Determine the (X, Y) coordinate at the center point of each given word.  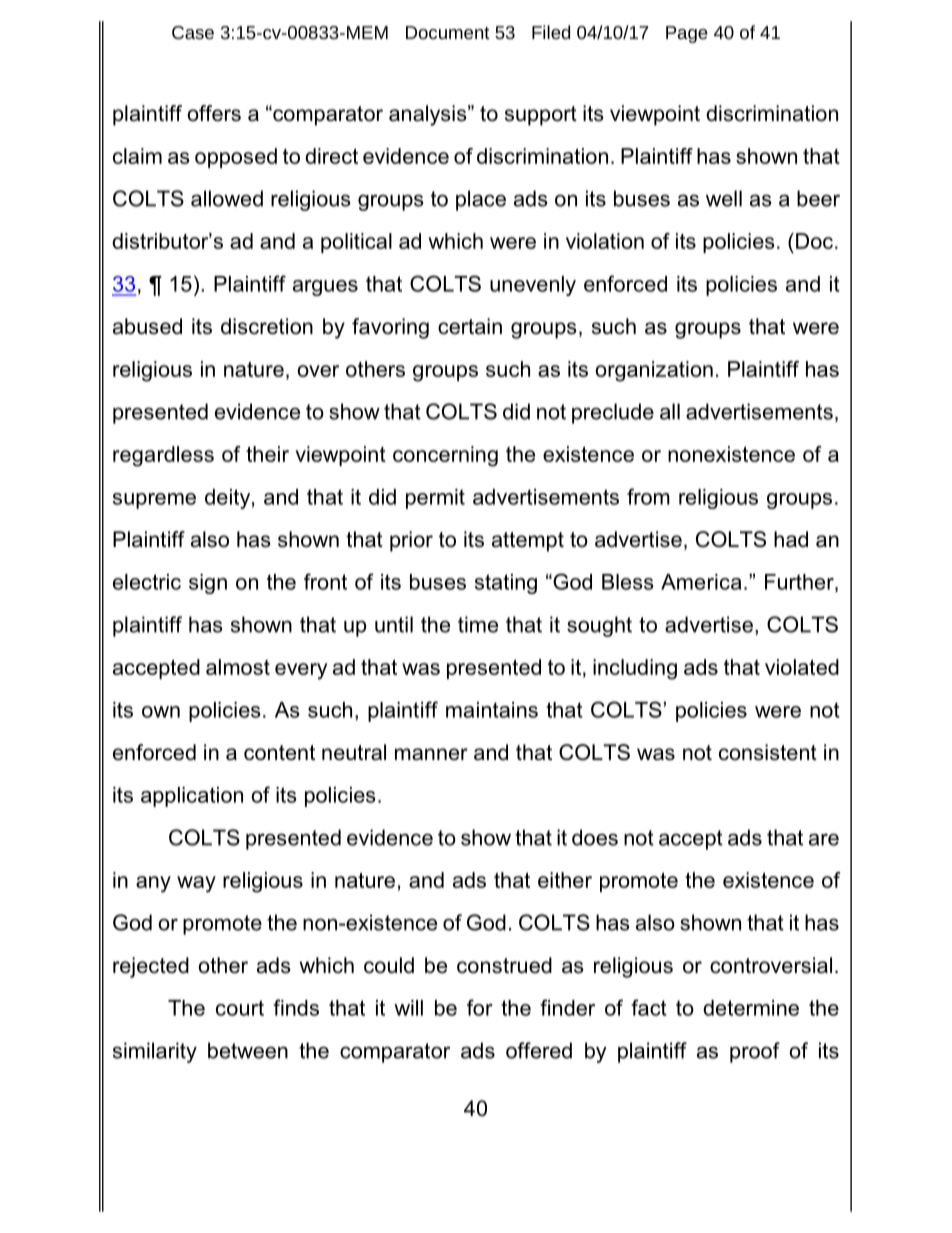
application (192, 797)
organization (654, 371)
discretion (267, 326)
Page (687, 34)
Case (193, 32)
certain (470, 326)
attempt (528, 542)
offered (539, 1050)
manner (431, 754)
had (791, 539)
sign (208, 584)
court (240, 1008)
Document (448, 32)
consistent (768, 752)
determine (751, 1008)
